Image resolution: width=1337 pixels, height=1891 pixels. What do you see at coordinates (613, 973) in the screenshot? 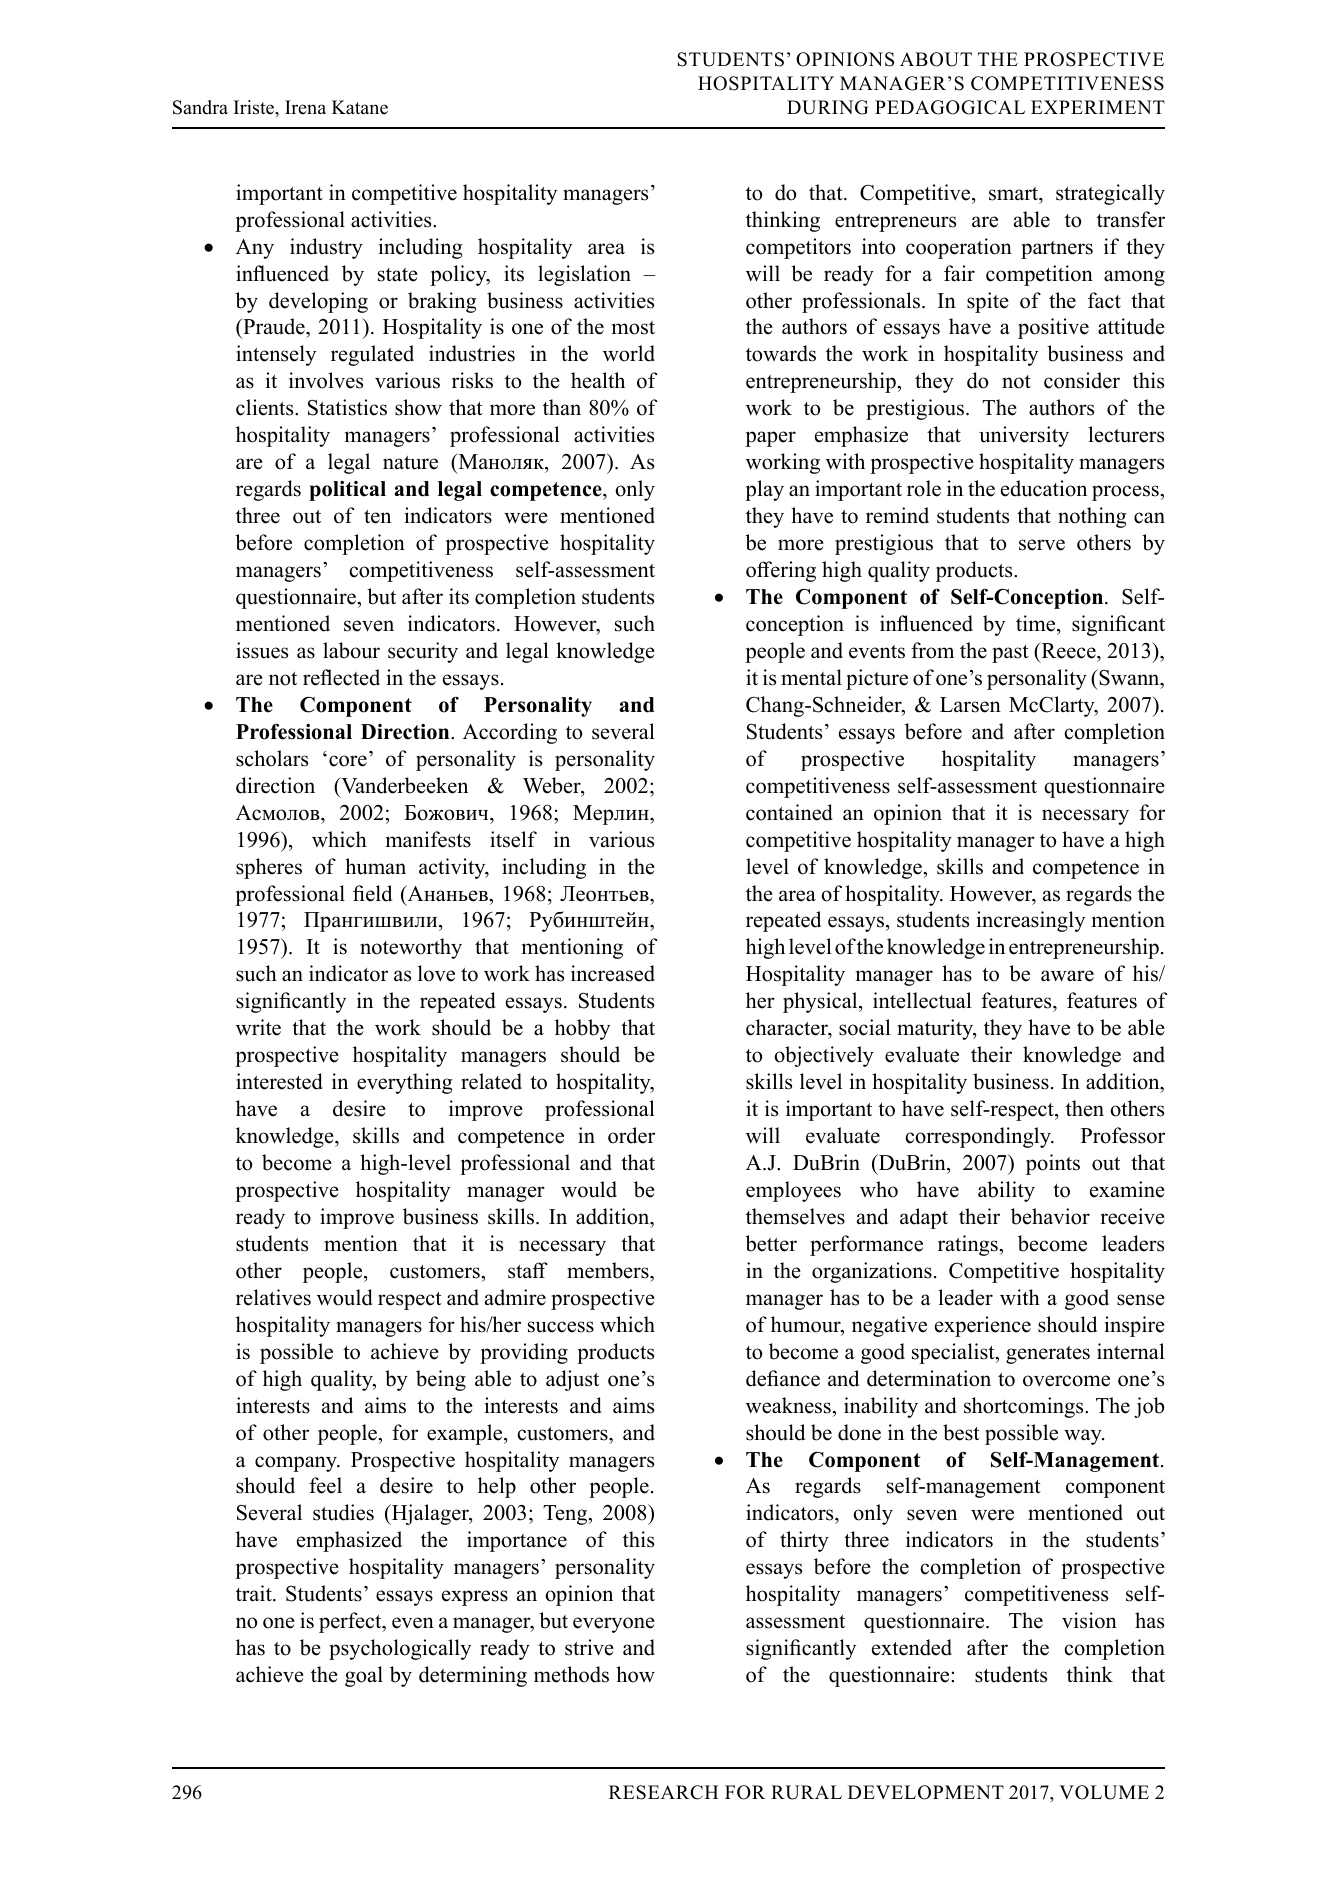
I see `increased` at bounding box center [613, 973].
